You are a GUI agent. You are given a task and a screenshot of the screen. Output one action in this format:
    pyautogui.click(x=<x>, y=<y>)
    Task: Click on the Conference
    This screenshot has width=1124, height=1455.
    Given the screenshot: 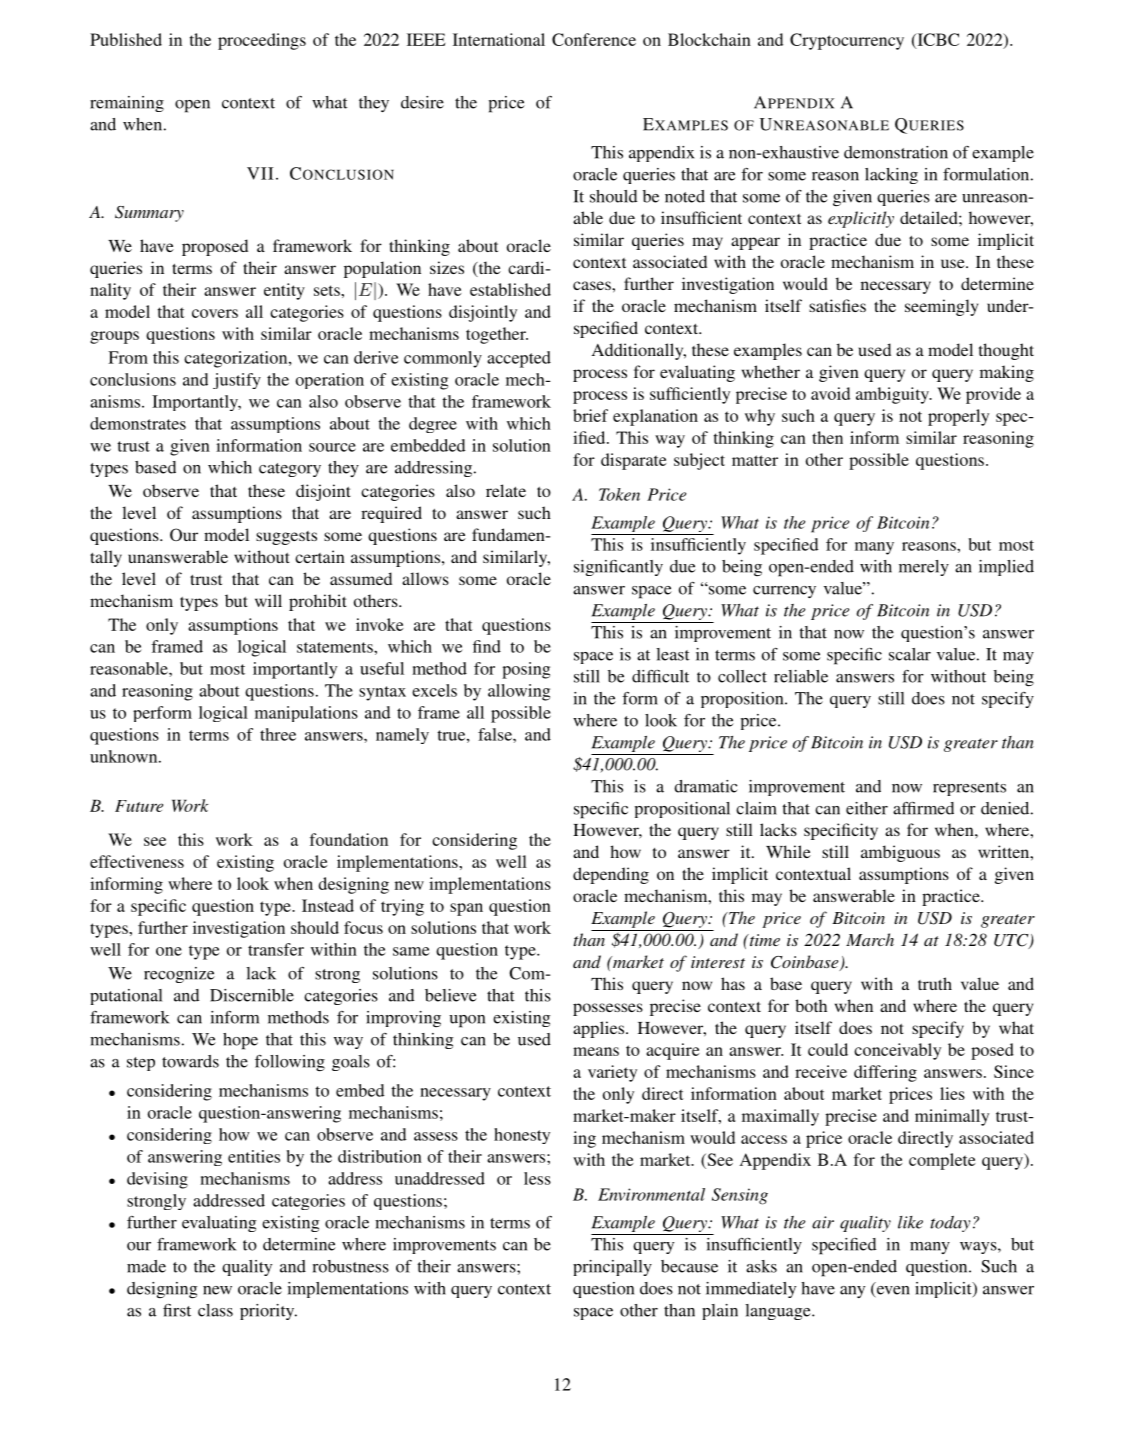 What is the action you would take?
    pyautogui.click(x=594, y=39)
